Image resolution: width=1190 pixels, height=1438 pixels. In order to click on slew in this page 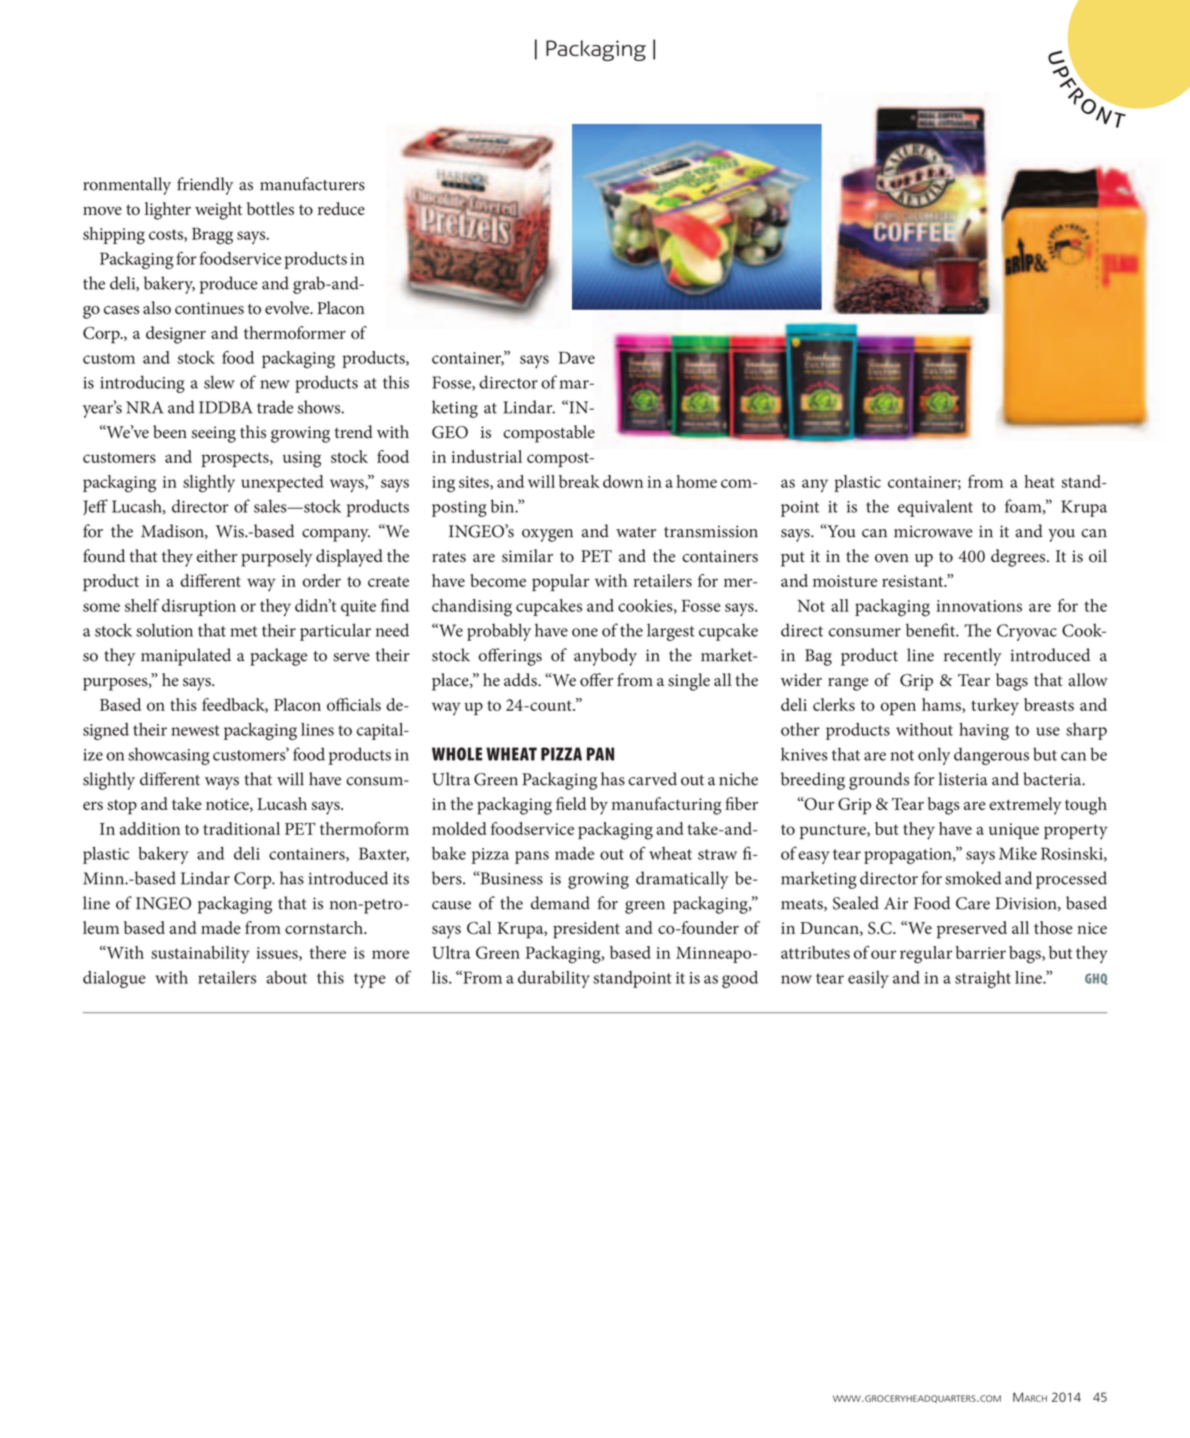, I will do `click(219, 382)`.
